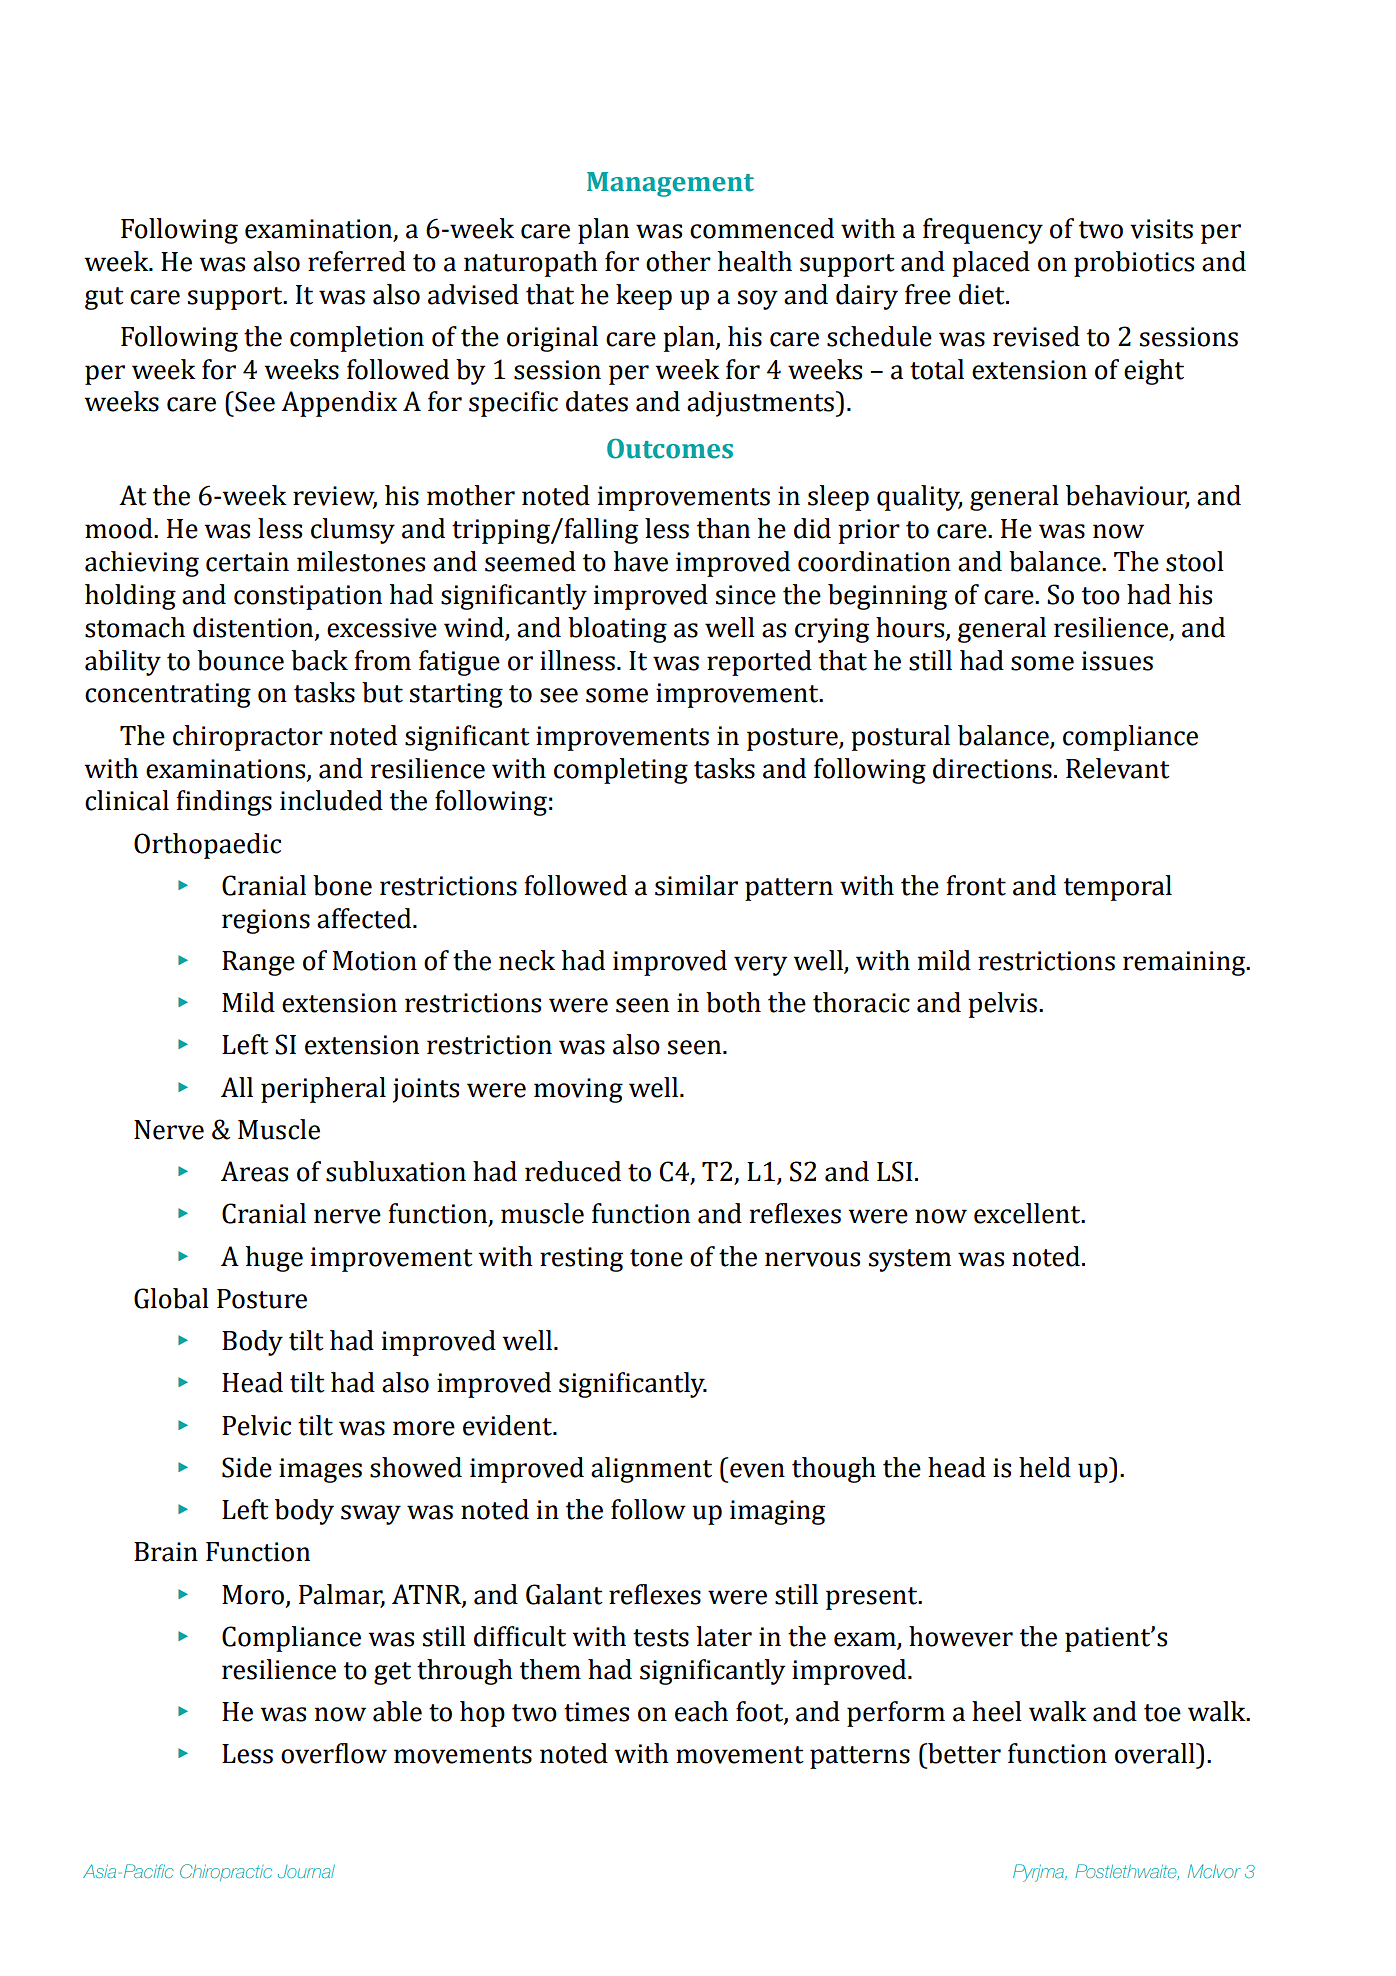  Describe the element at coordinates (596, 1712) in the screenshot. I see `times` at that location.
